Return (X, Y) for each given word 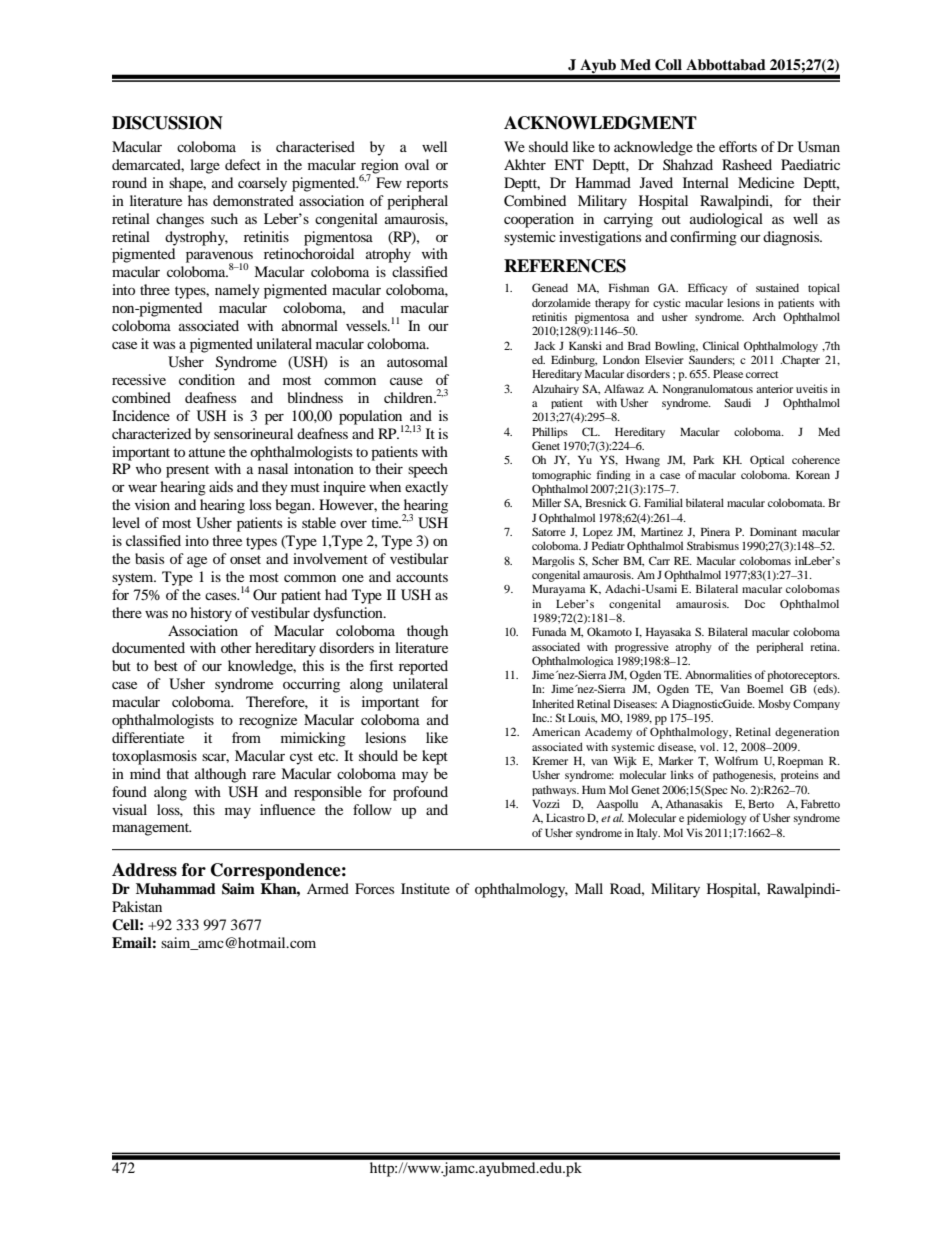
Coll (668, 65)
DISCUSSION (167, 123)
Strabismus (713, 545)
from (246, 737)
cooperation (539, 220)
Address (144, 870)
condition (207, 379)
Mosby (774, 704)
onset (245, 559)
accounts (422, 577)
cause (406, 381)
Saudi (737, 402)
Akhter (525, 164)
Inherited (553, 703)
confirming (703, 238)
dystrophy (196, 238)
